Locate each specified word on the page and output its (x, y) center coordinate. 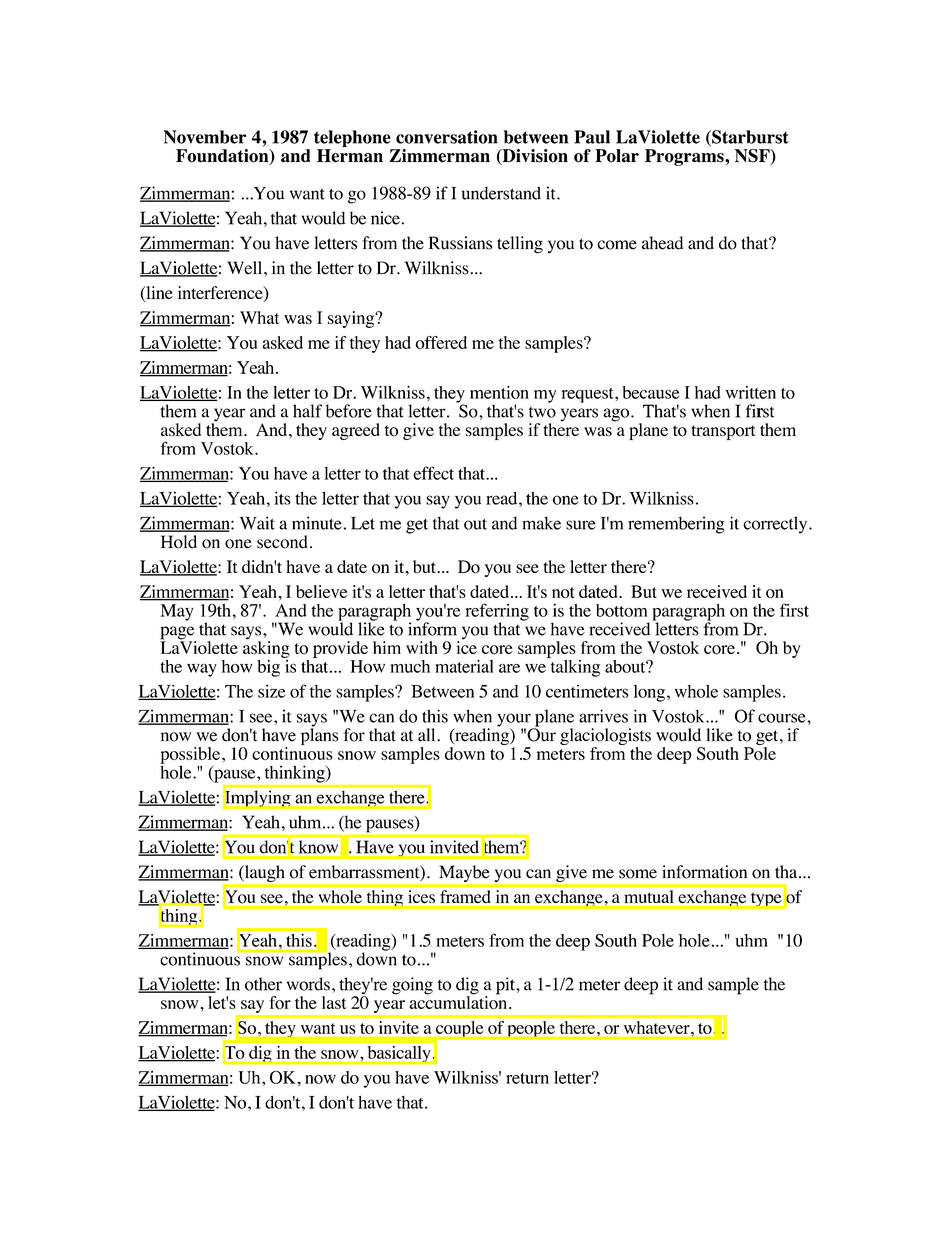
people (531, 1029)
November (205, 137)
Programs (685, 157)
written (751, 392)
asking (266, 648)
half (307, 411)
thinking (296, 774)
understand (501, 193)
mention (499, 392)
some (638, 874)
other (263, 984)
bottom (622, 610)
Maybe (464, 873)
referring (497, 613)
